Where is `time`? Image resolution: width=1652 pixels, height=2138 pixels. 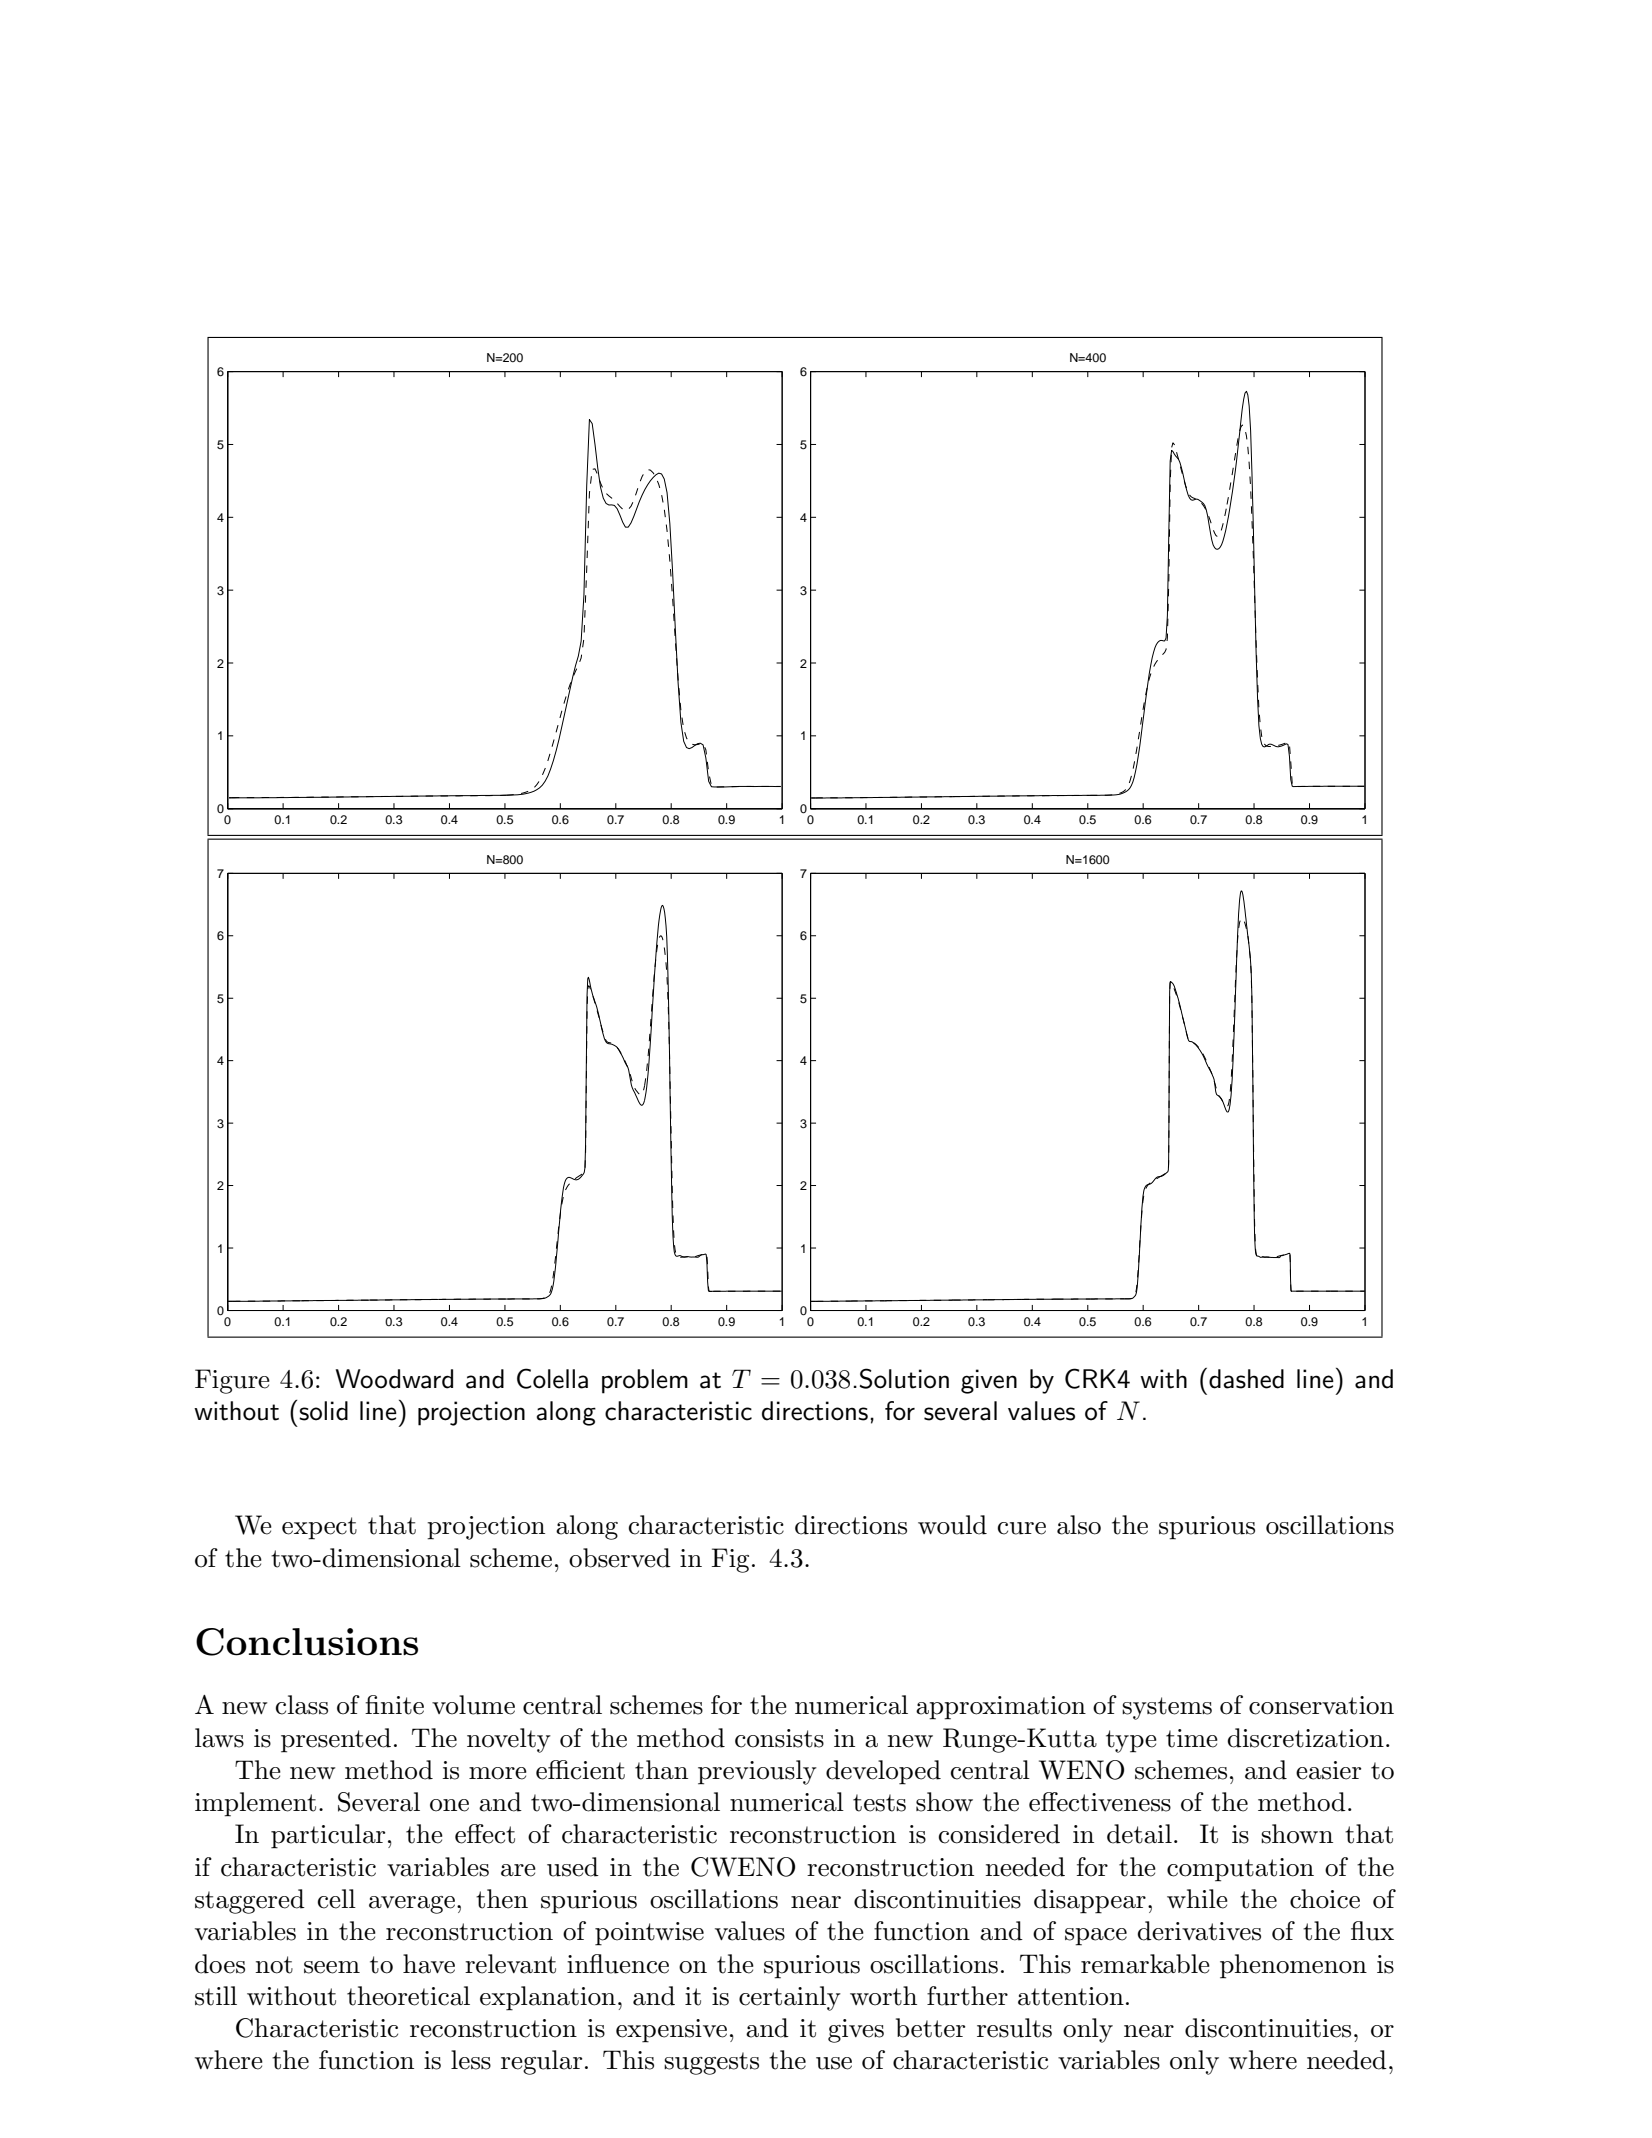
time is located at coordinates (1192, 1738).
